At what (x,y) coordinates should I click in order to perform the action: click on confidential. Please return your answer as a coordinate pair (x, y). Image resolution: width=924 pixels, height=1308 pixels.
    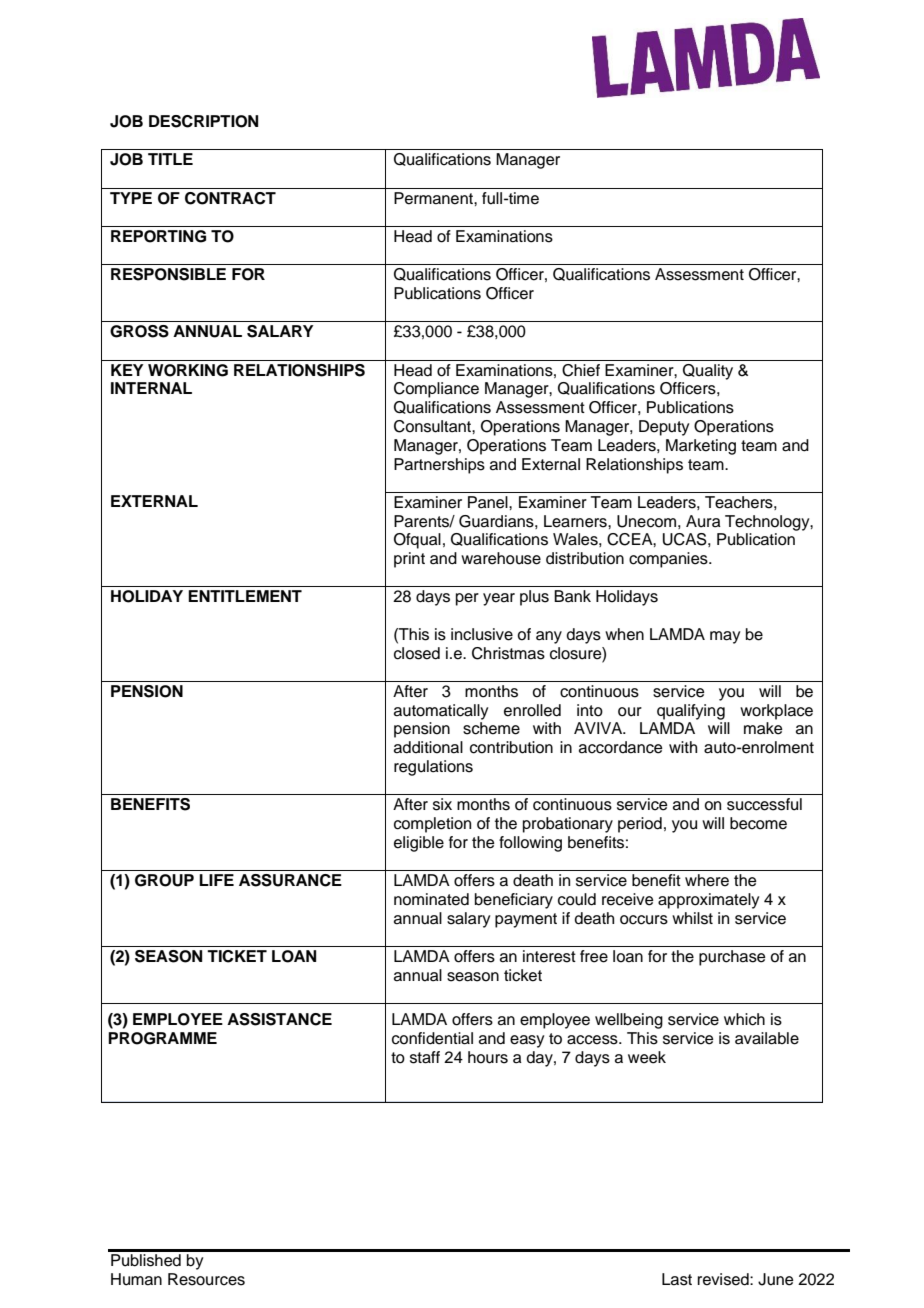
    Looking at the image, I should click on (432, 1038).
